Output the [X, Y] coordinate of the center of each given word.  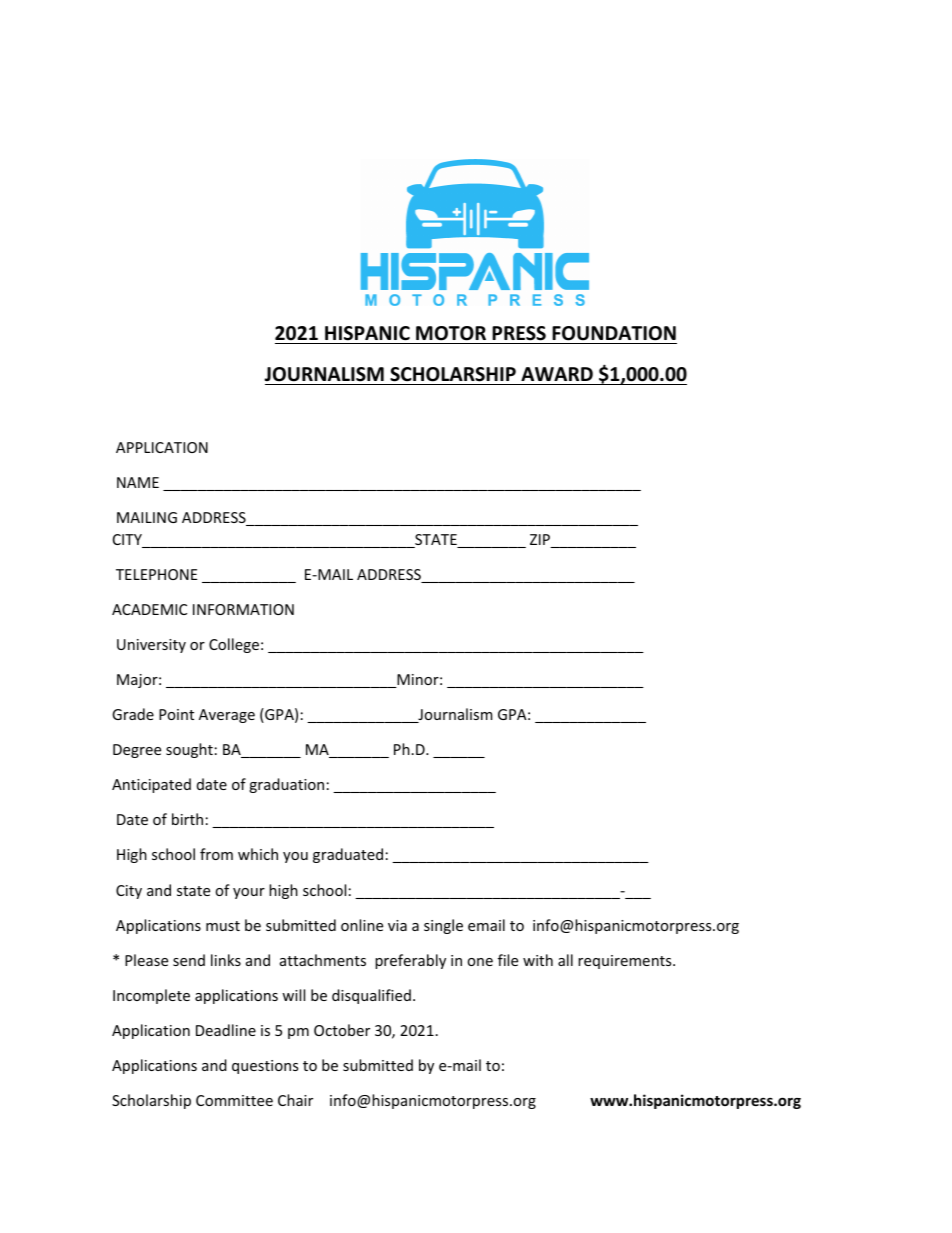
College [234, 645]
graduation [286, 785]
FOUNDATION [614, 333]
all [565, 960]
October [342, 1030]
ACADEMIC [149, 609]
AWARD [557, 374]
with [538, 960]
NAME [138, 482]
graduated [348, 855]
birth [187, 819]
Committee [234, 1100]
